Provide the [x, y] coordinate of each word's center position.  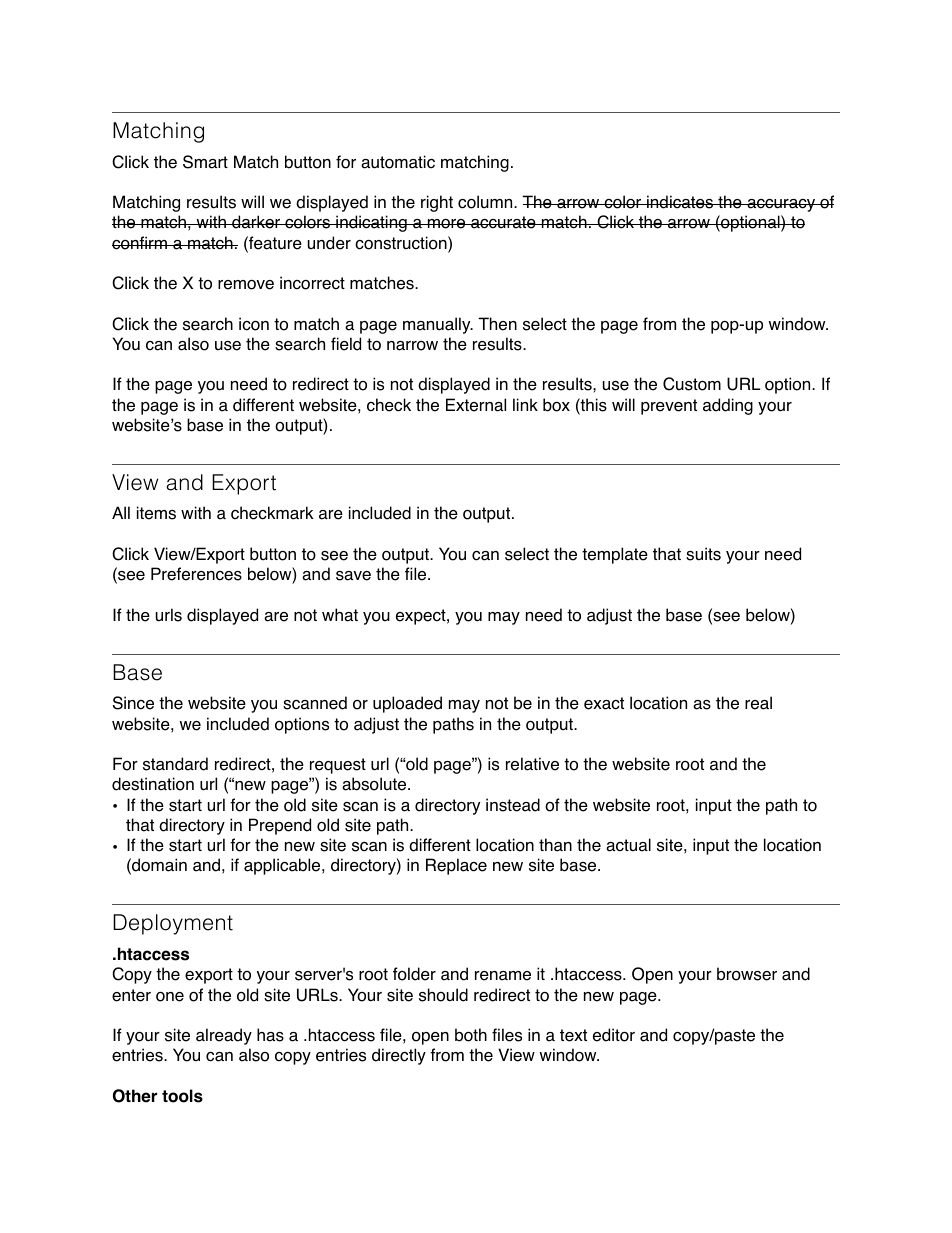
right [437, 203]
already [224, 1036]
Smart [205, 162]
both [471, 1035]
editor [614, 1035]
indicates [680, 202]
